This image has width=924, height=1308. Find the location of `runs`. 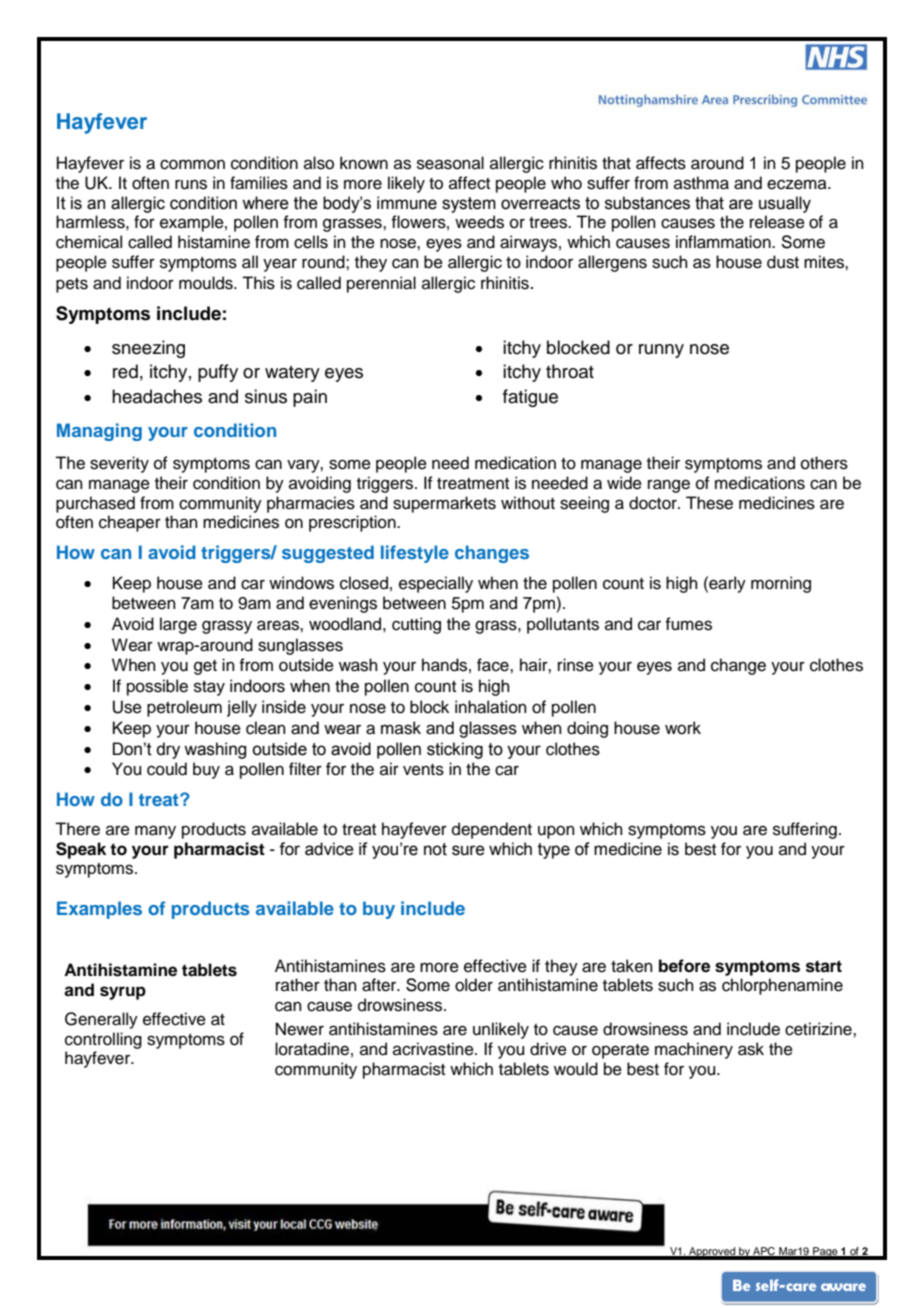

runs is located at coordinates (191, 184).
